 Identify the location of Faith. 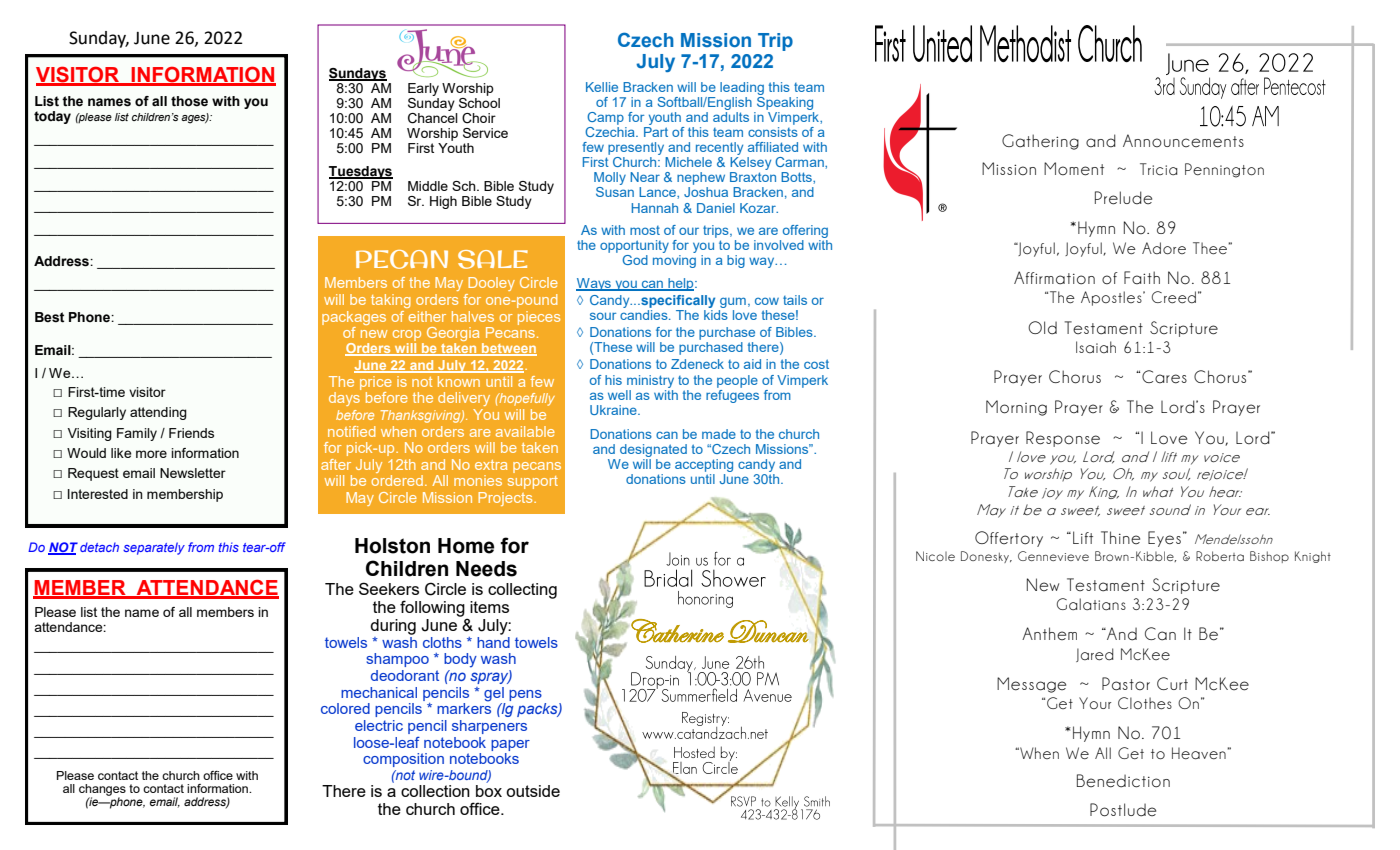
(1142, 278).
